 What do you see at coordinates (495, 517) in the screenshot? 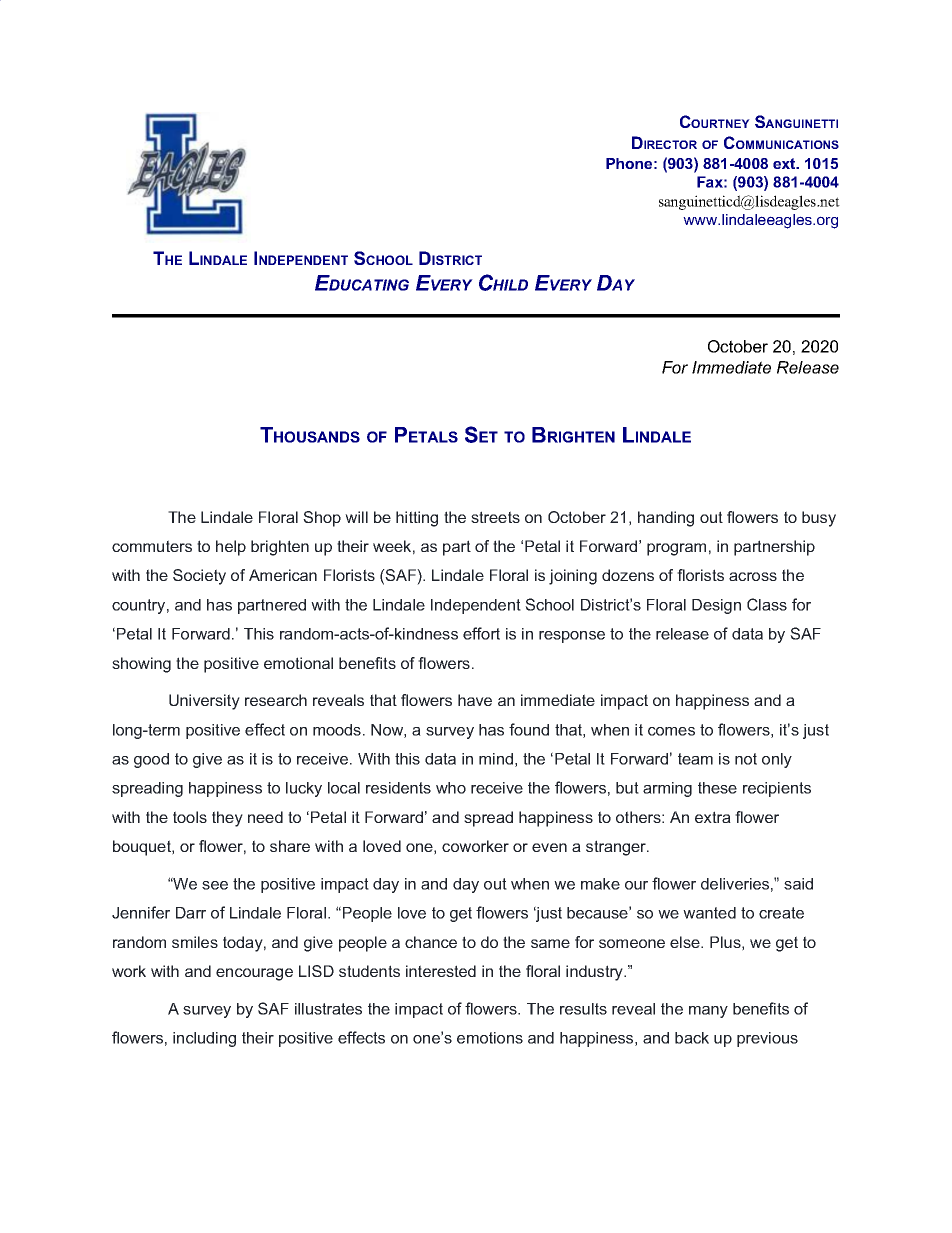
I see `streets` at bounding box center [495, 517].
